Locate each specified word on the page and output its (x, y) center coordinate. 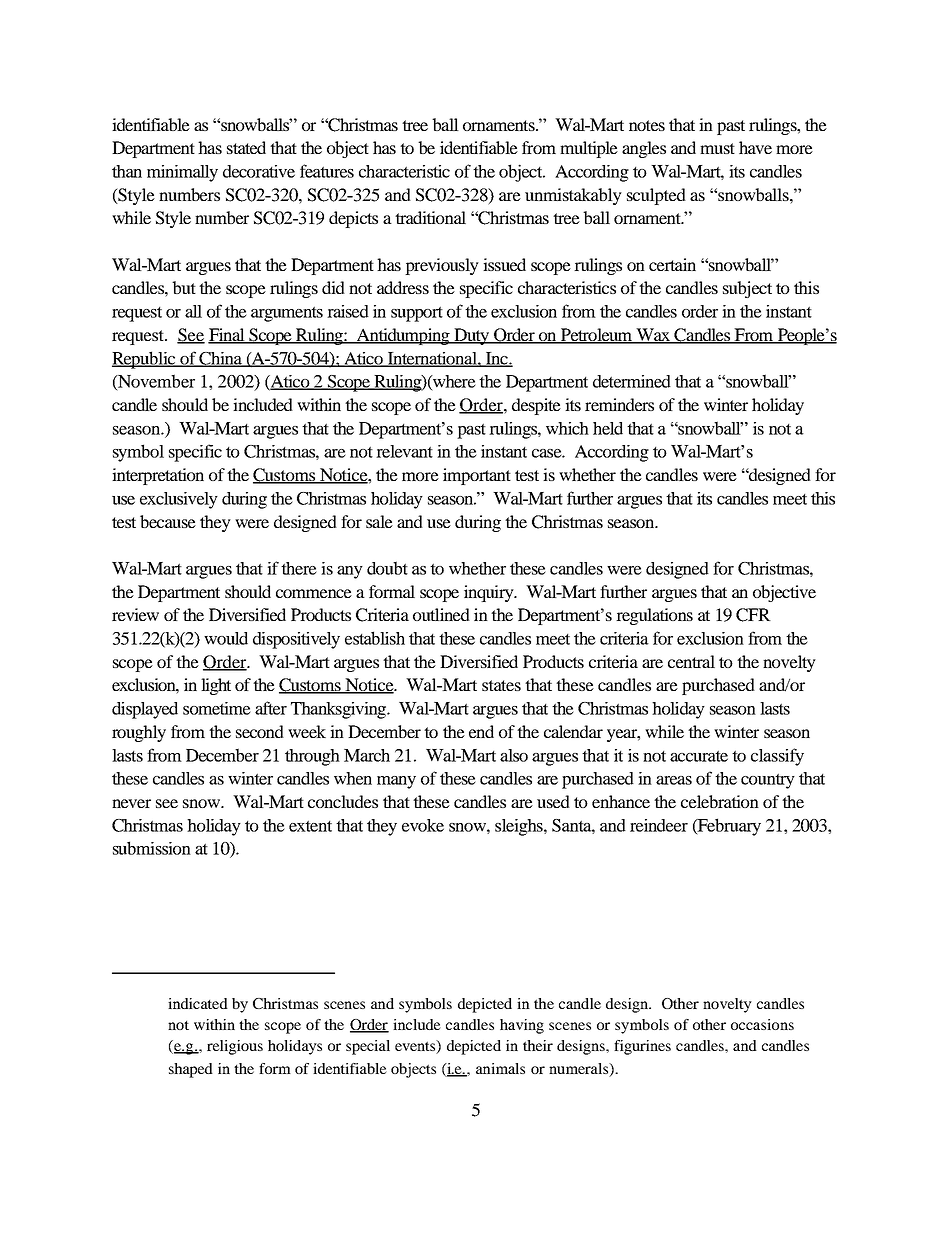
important (477, 476)
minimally (182, 173)
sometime (217, 708)
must (717, 148)
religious (235, 1047)
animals (500, 1068)
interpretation (158, 476)
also (514, 755)
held (608, 428)
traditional (430, 217)
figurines (642, 1047)
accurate (699, 756)
